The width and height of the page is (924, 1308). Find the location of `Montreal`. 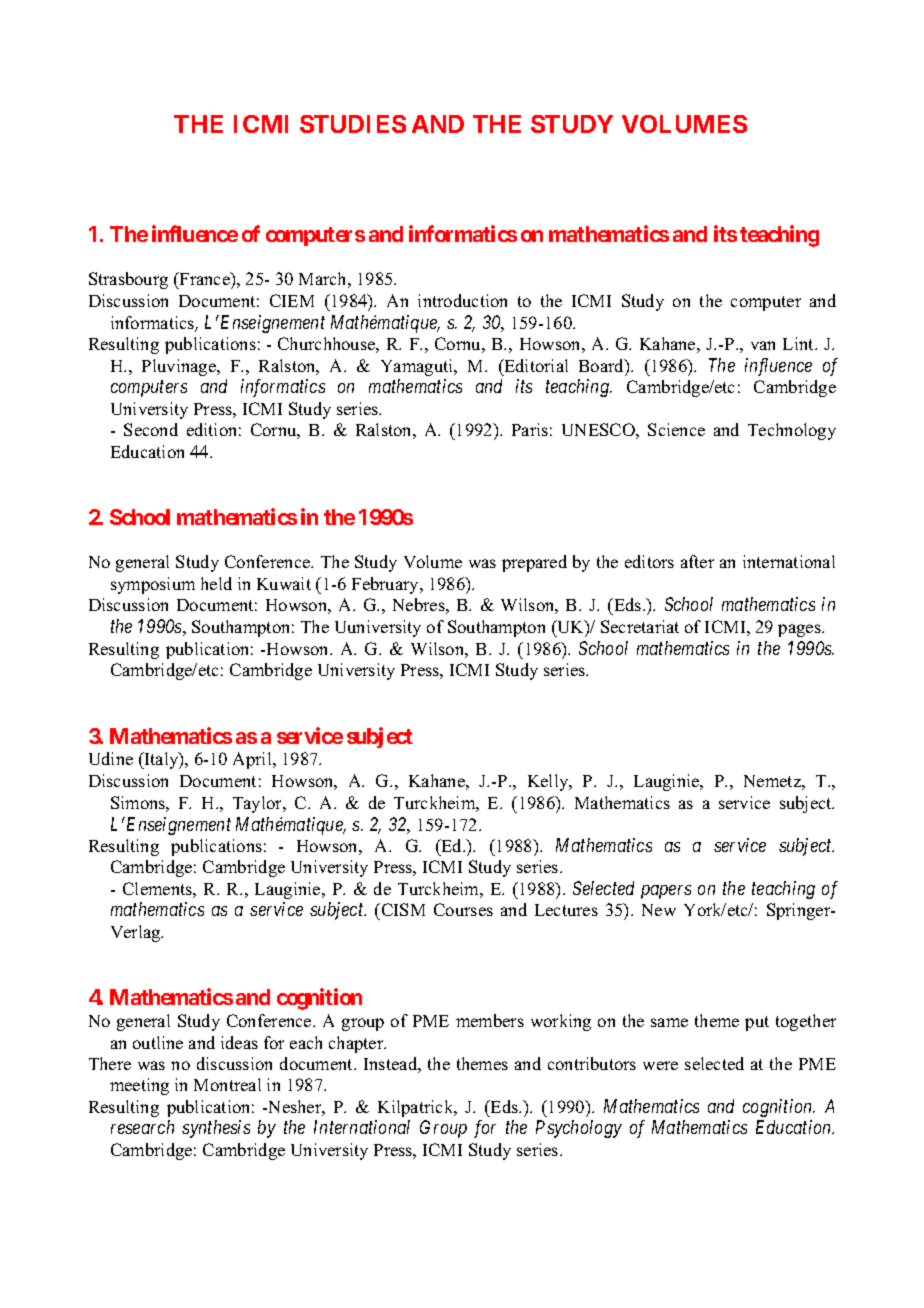

Montreal is located at coordinates (227, 1084).
